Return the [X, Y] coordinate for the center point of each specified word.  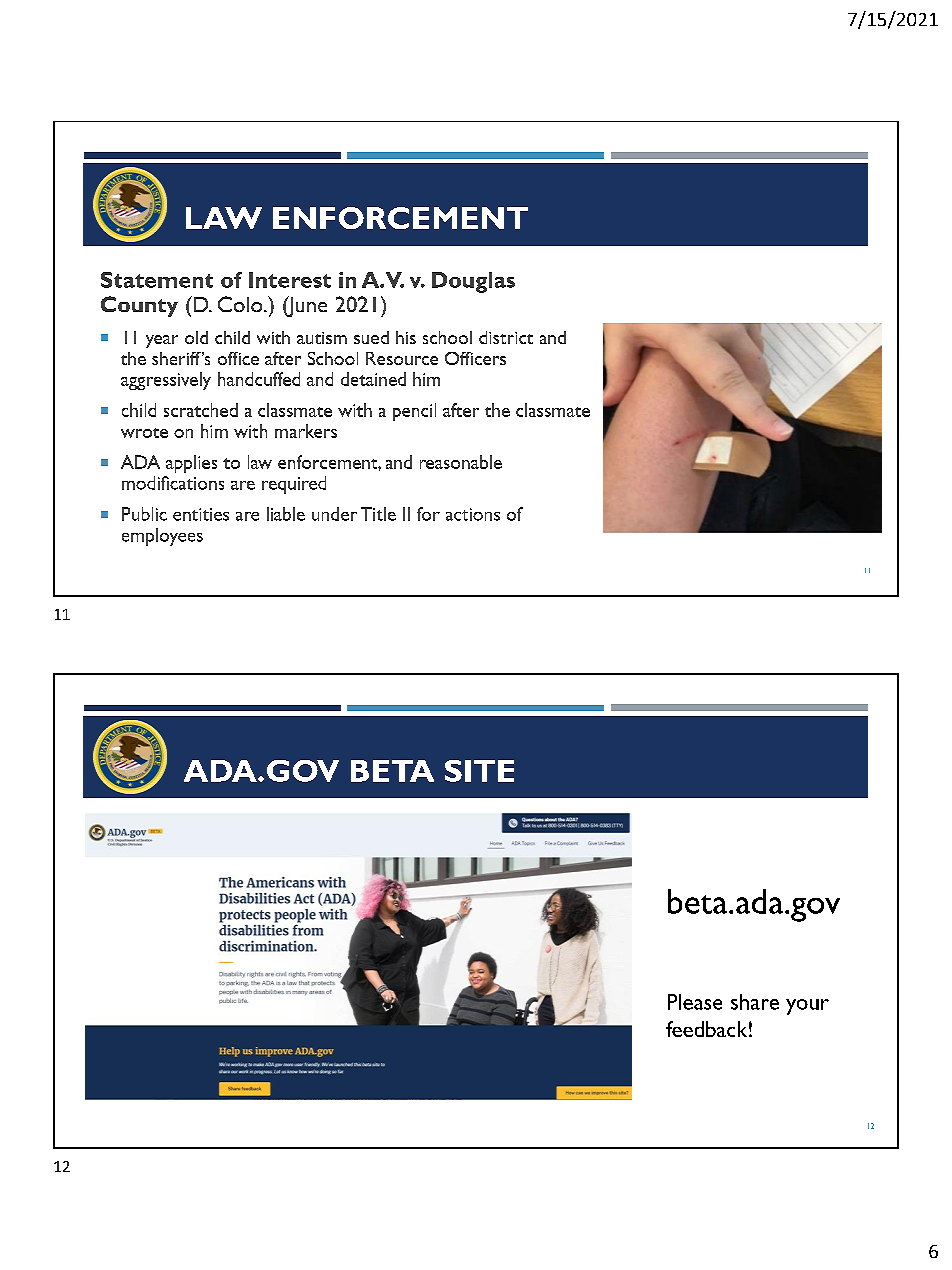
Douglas [473, 282]
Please [695, 1002]
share [755, 1002]
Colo [241, 304]
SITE [479, 771]
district [506, 337]
